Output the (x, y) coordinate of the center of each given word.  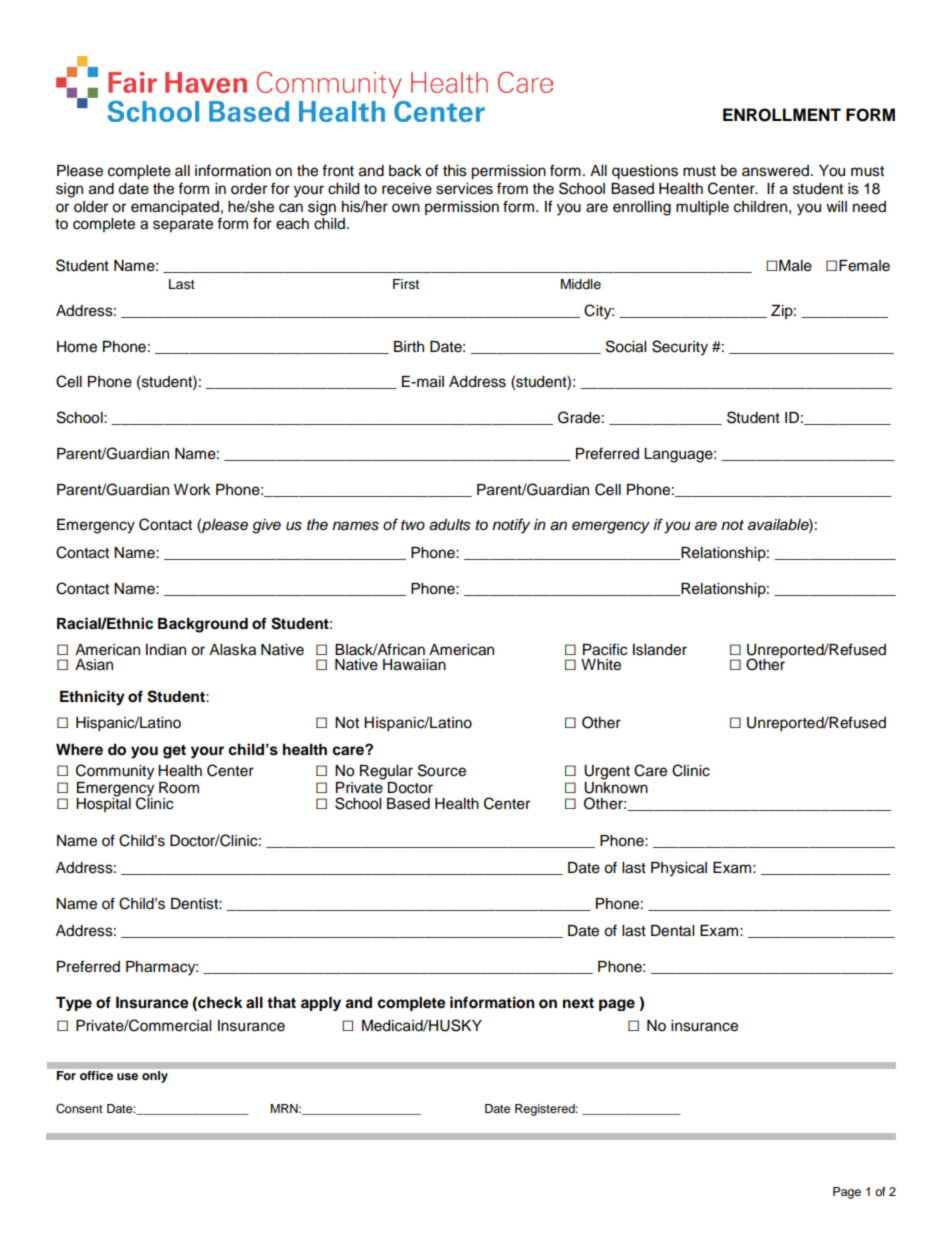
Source (442, 770)
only (155, 1077)
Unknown (616, 786)
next (578, 1003)
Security (680, 348)
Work (192, 490)
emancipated (175, 208)
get (174, 752)
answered (775, 171)
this (455, 171)
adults (450, 525)
